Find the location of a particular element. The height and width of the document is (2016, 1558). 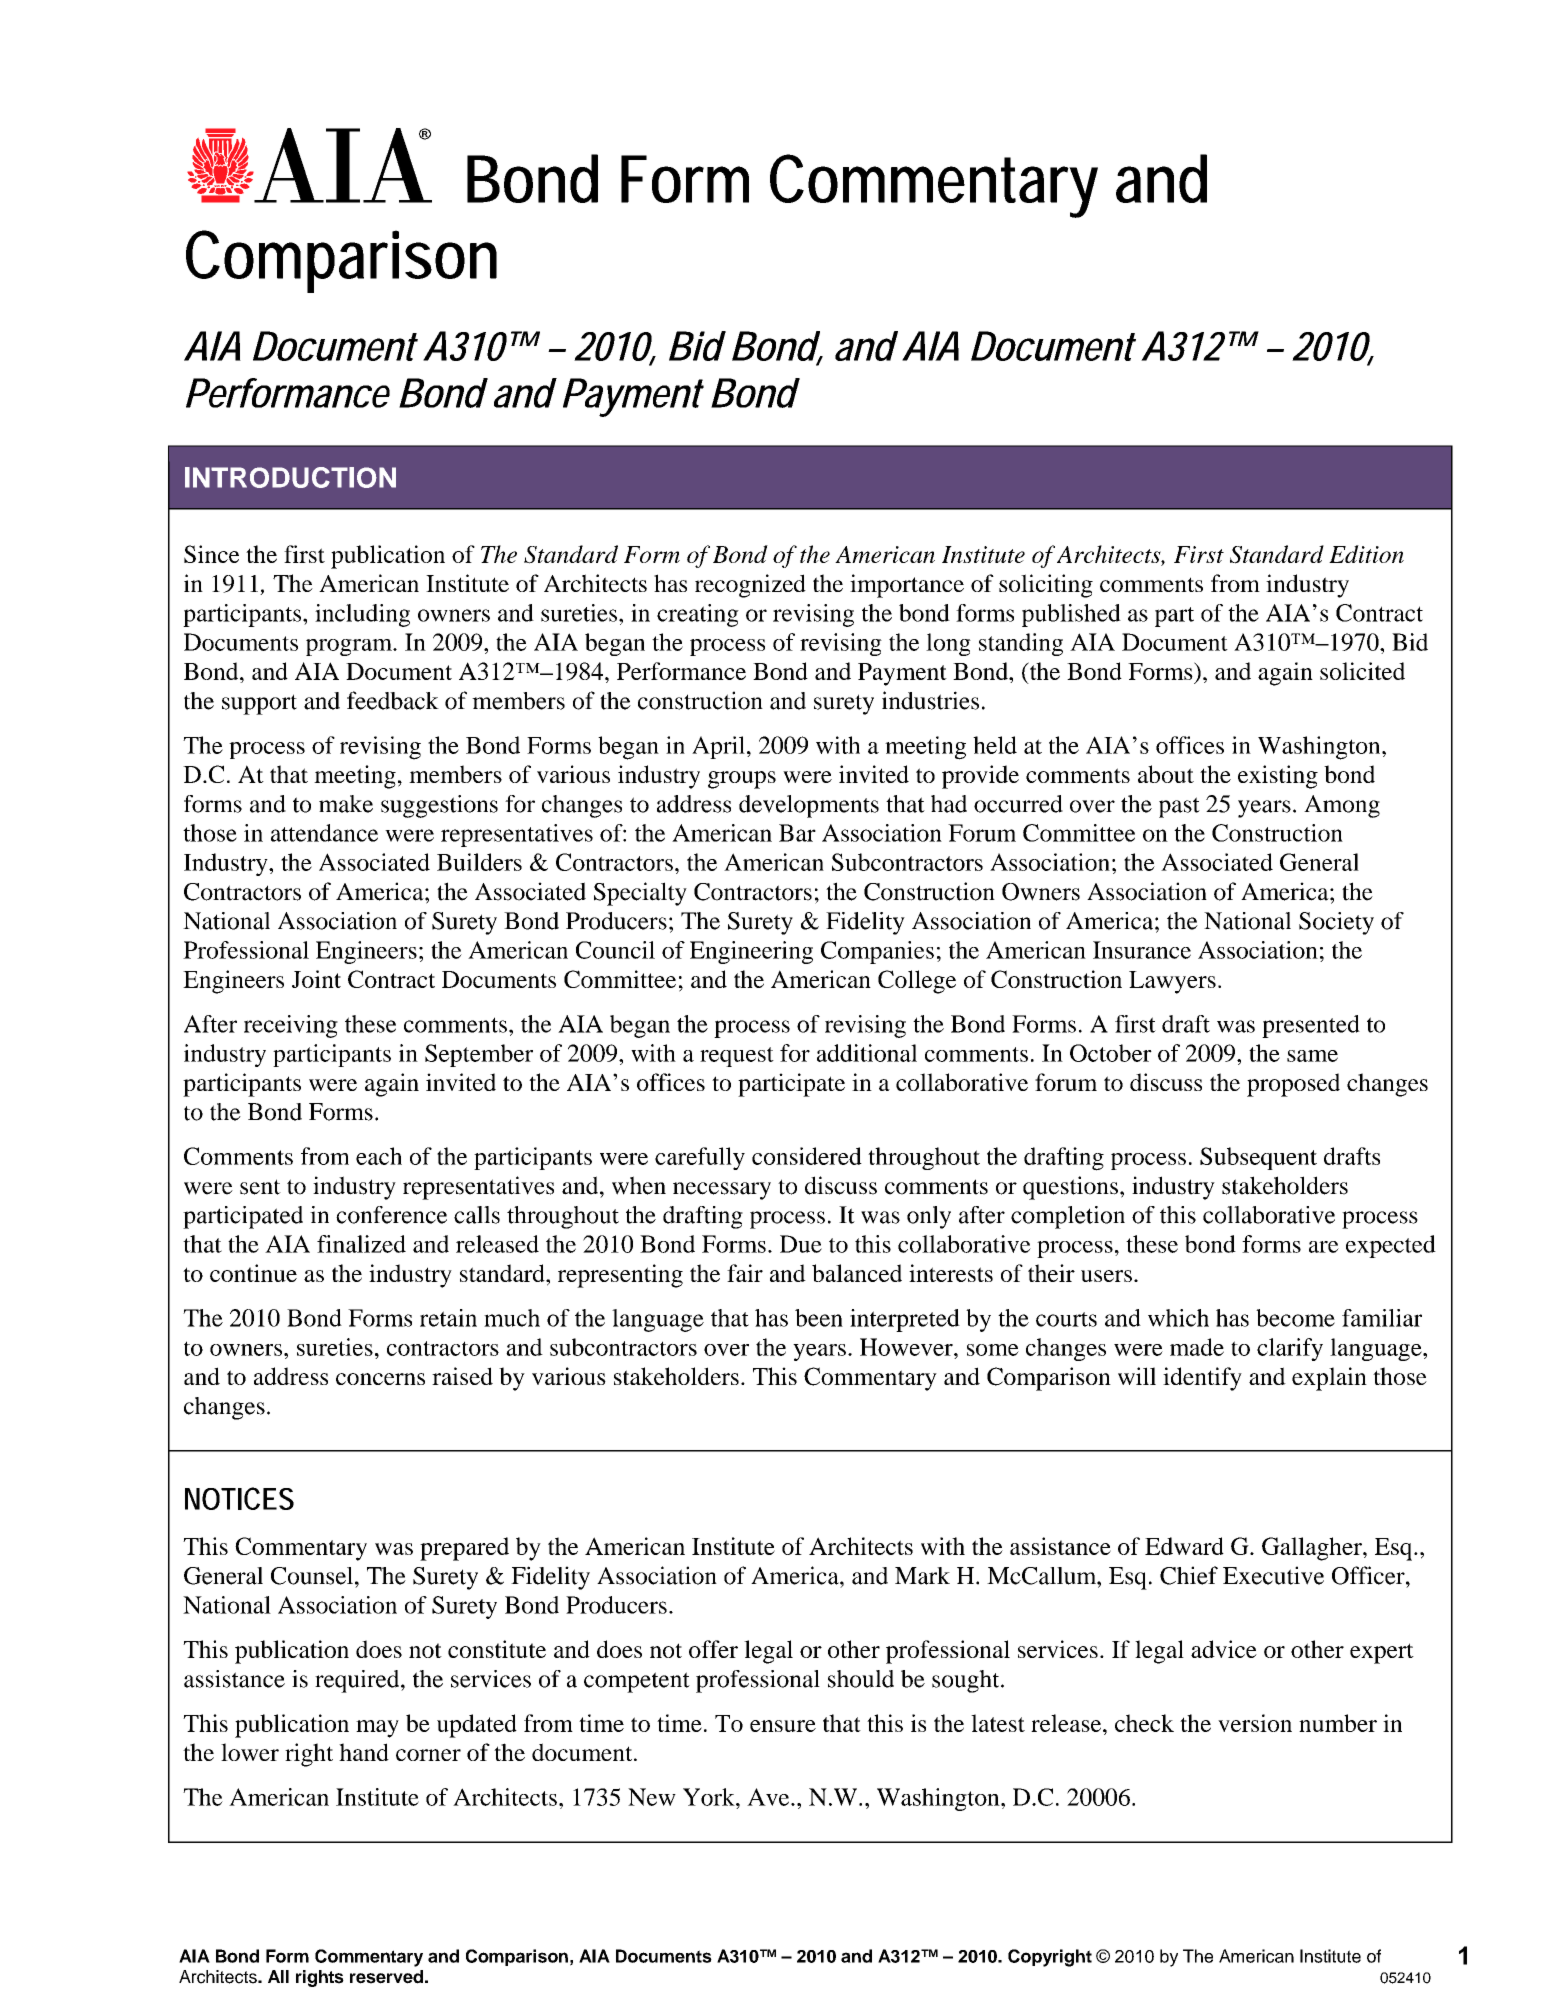

Executive is located at coordinates (1273, 1575).
